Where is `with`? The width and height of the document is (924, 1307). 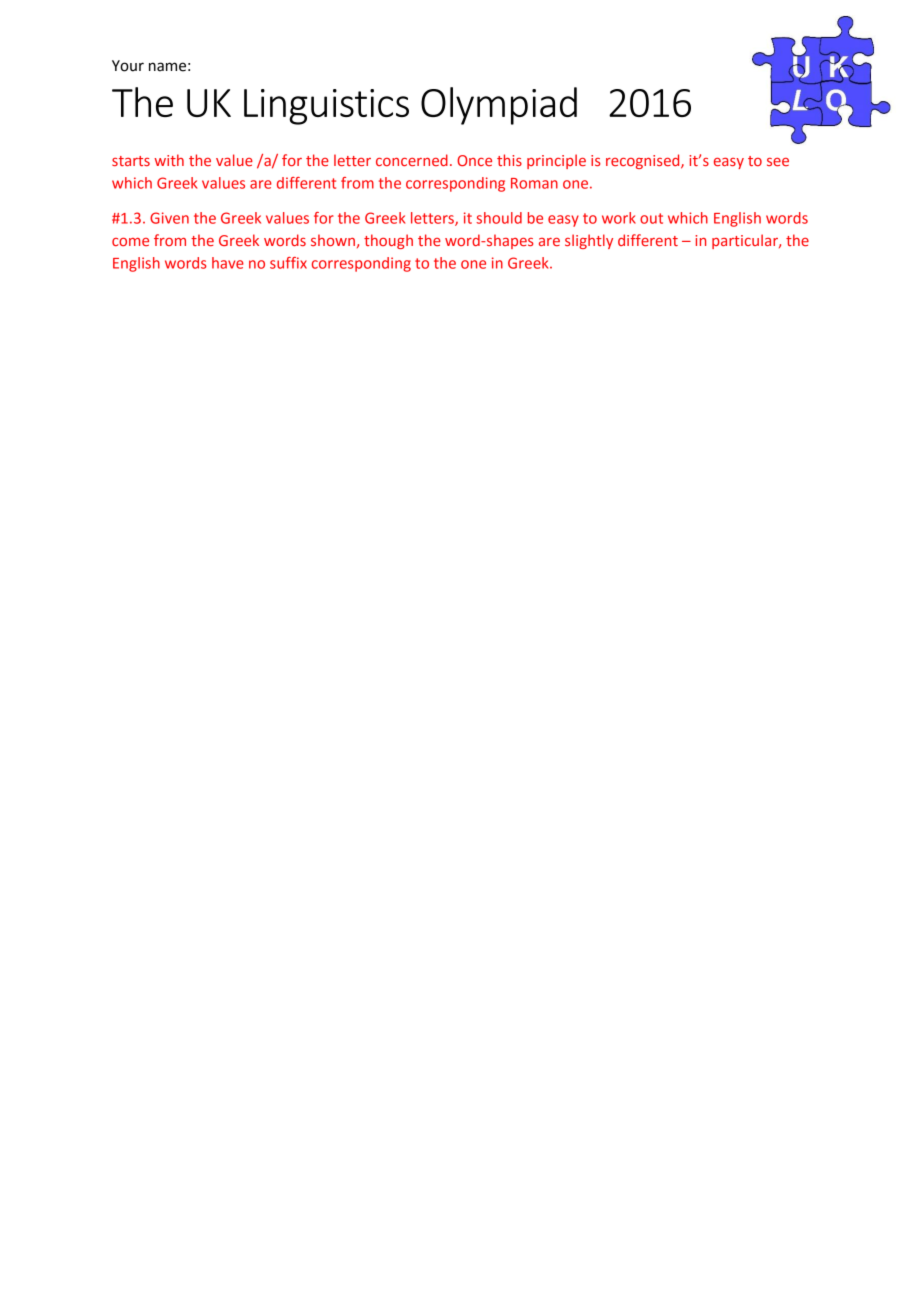
with is located at coordinates (169, 160).
